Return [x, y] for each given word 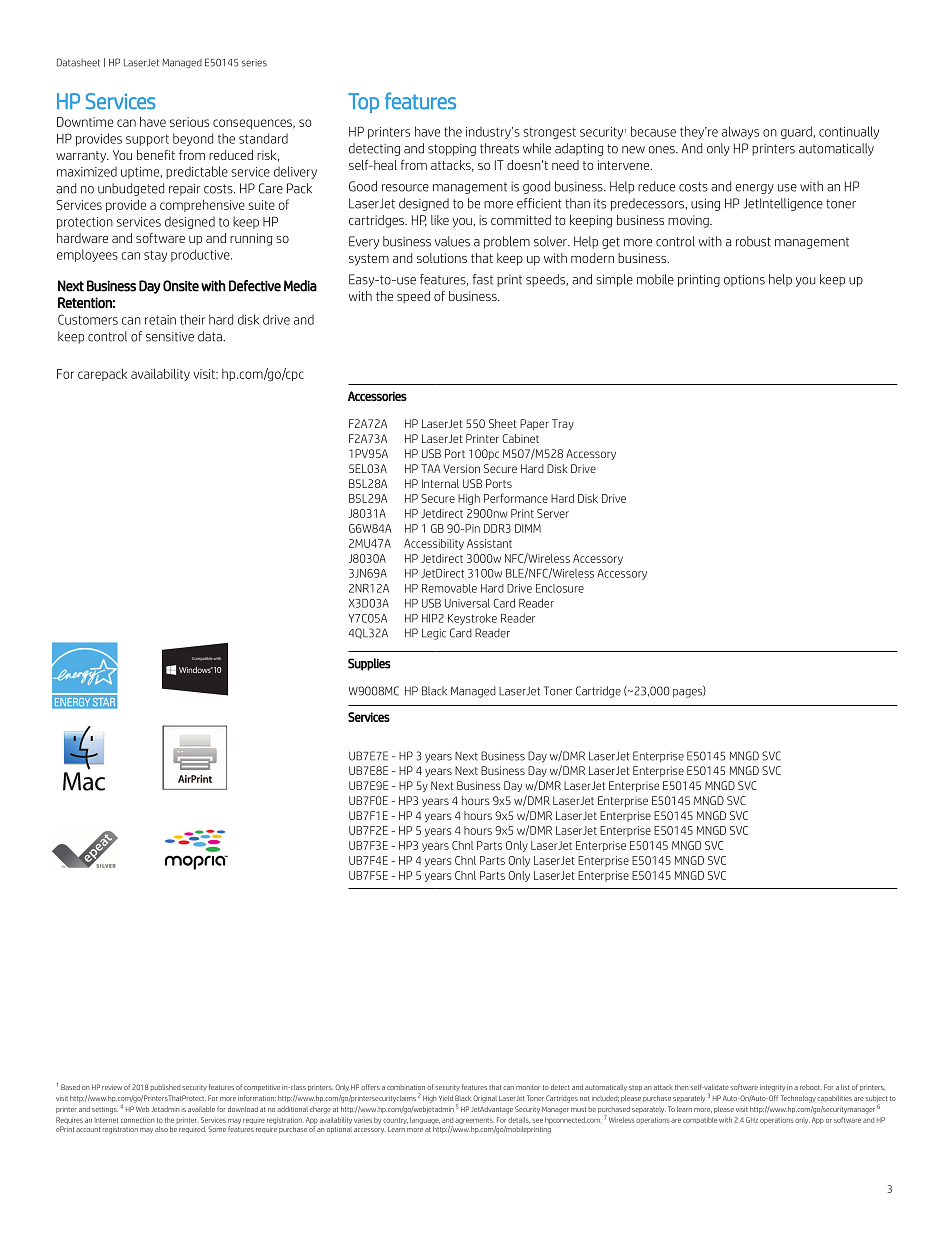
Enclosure [560, 588]
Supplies [369, 664]
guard [796, 132]
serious [189, 122]
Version [462, 468]
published [165, 1087]
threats [499, 148]
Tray [563, 424]
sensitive [170, 337]
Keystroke [472, 619]
